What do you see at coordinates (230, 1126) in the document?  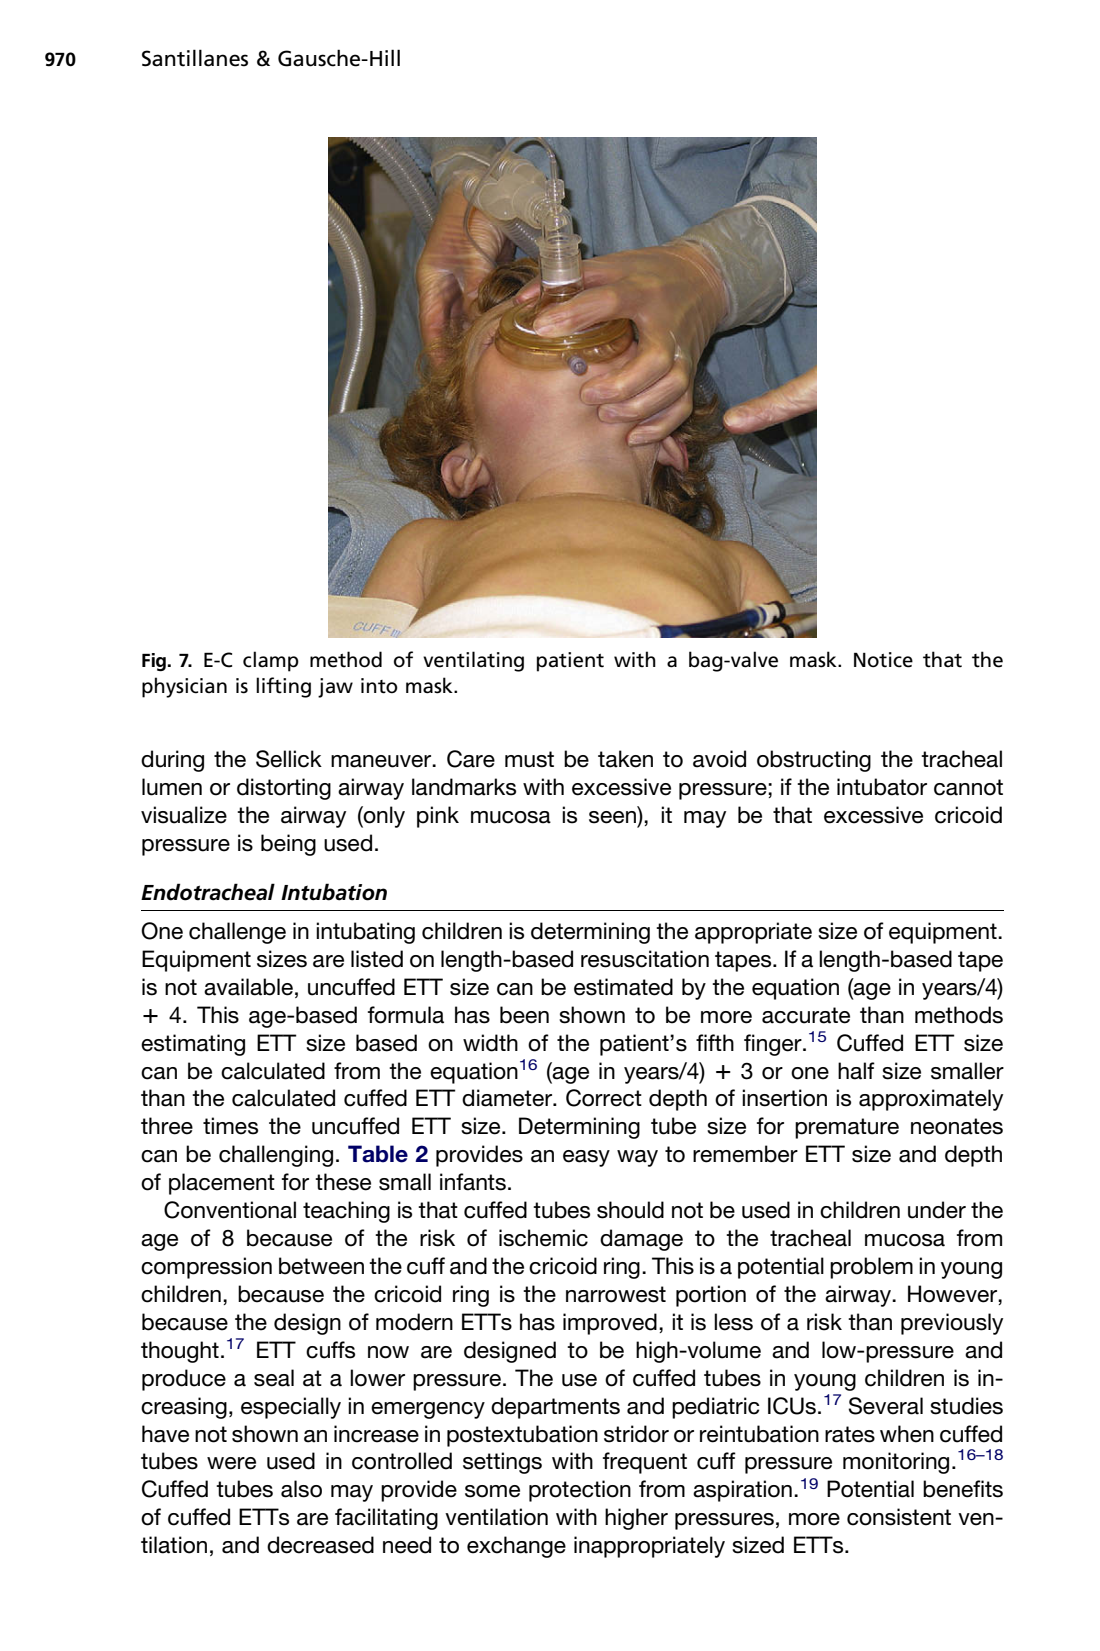 I see `times` at bounding box center [230, 1126].
